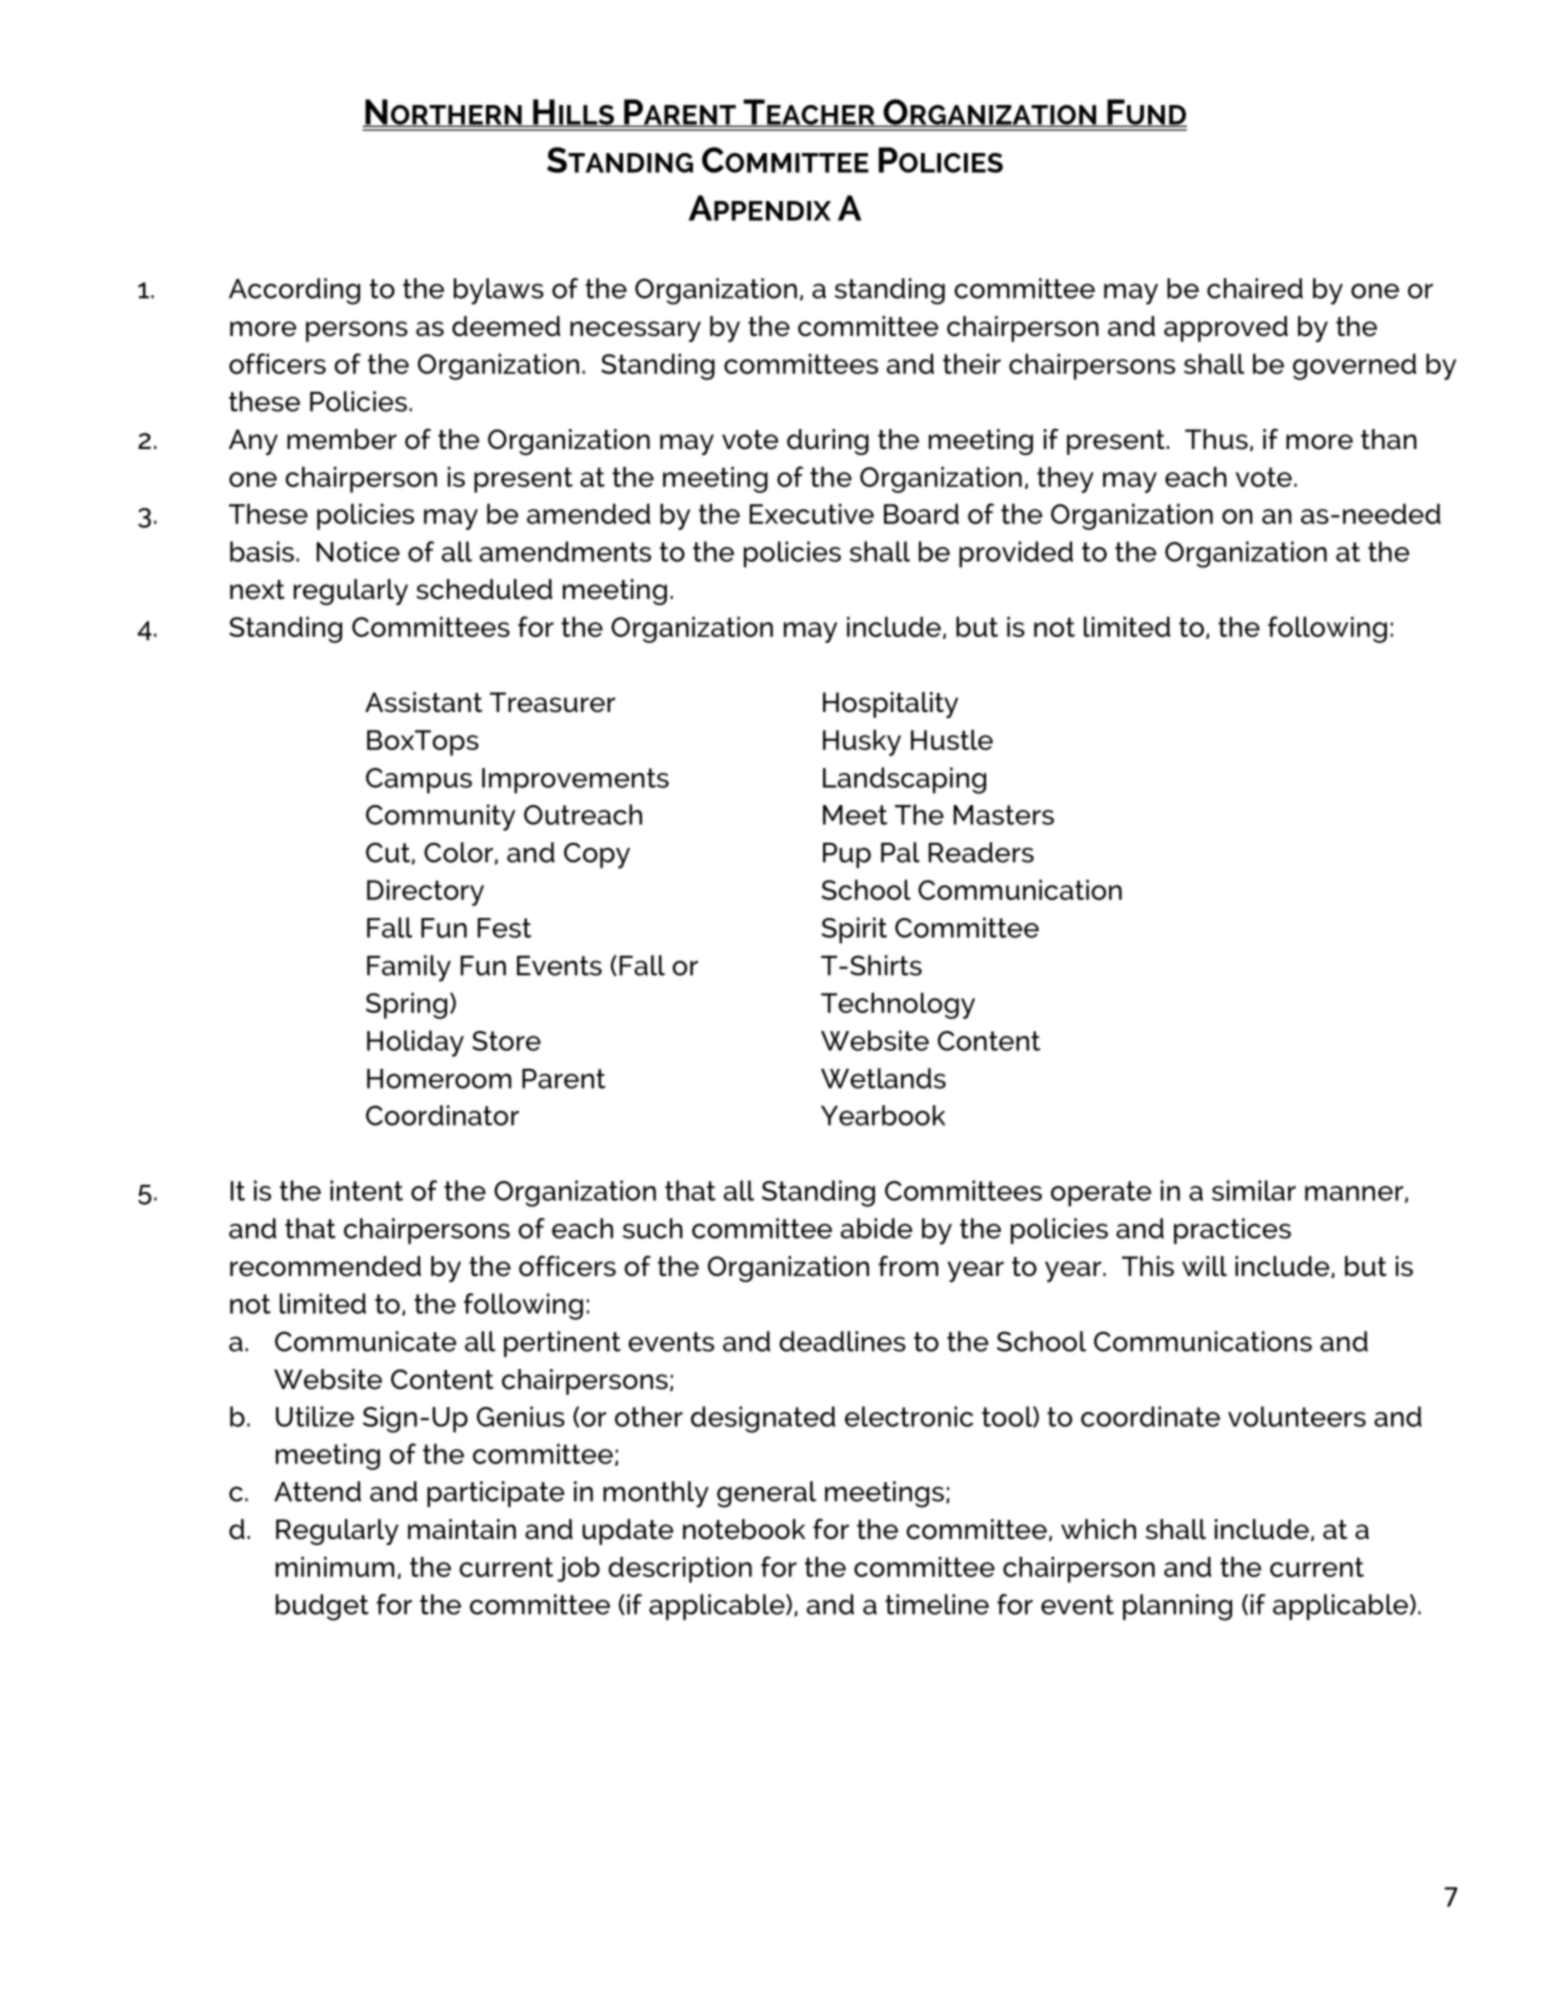 This document has width=1549, height=2005. Describe the element at coordinates (937, 1604) in the document. I see `timeline` at that location.
